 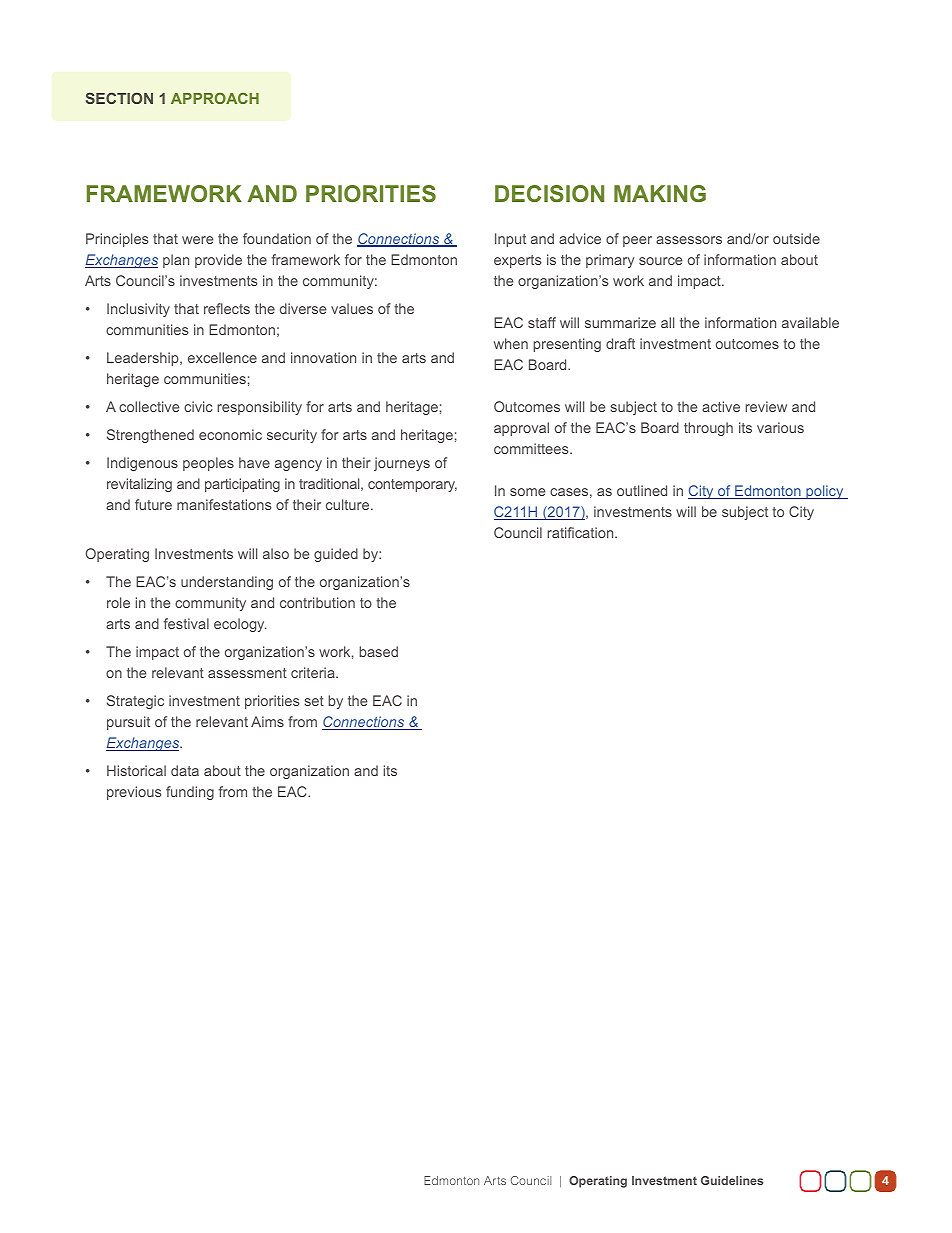 I want to click on policy, so click(x=825, y=492).
